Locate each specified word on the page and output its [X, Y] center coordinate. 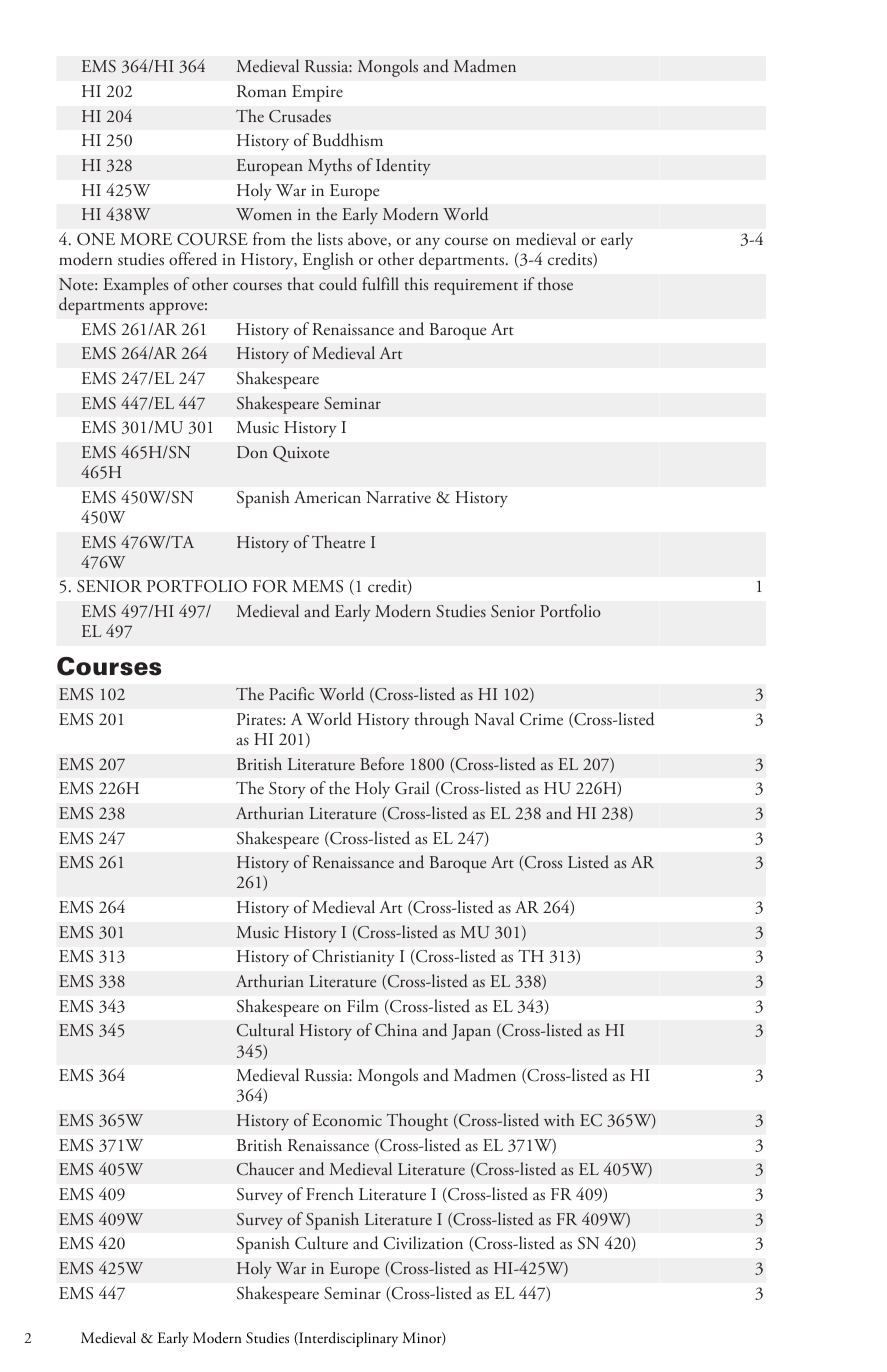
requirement [476, 287]
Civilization [423, 1243]
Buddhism [347, 140]
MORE [146, 239]
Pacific [291, 693]
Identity [403, 167]
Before [382, 763]
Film [363, 1005]
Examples [135, 286]
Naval [494, 718]
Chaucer [265, 1169]
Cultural [265, 1030]
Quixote [301, 454]
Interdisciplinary [347, 1339]
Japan [471, 1032]
